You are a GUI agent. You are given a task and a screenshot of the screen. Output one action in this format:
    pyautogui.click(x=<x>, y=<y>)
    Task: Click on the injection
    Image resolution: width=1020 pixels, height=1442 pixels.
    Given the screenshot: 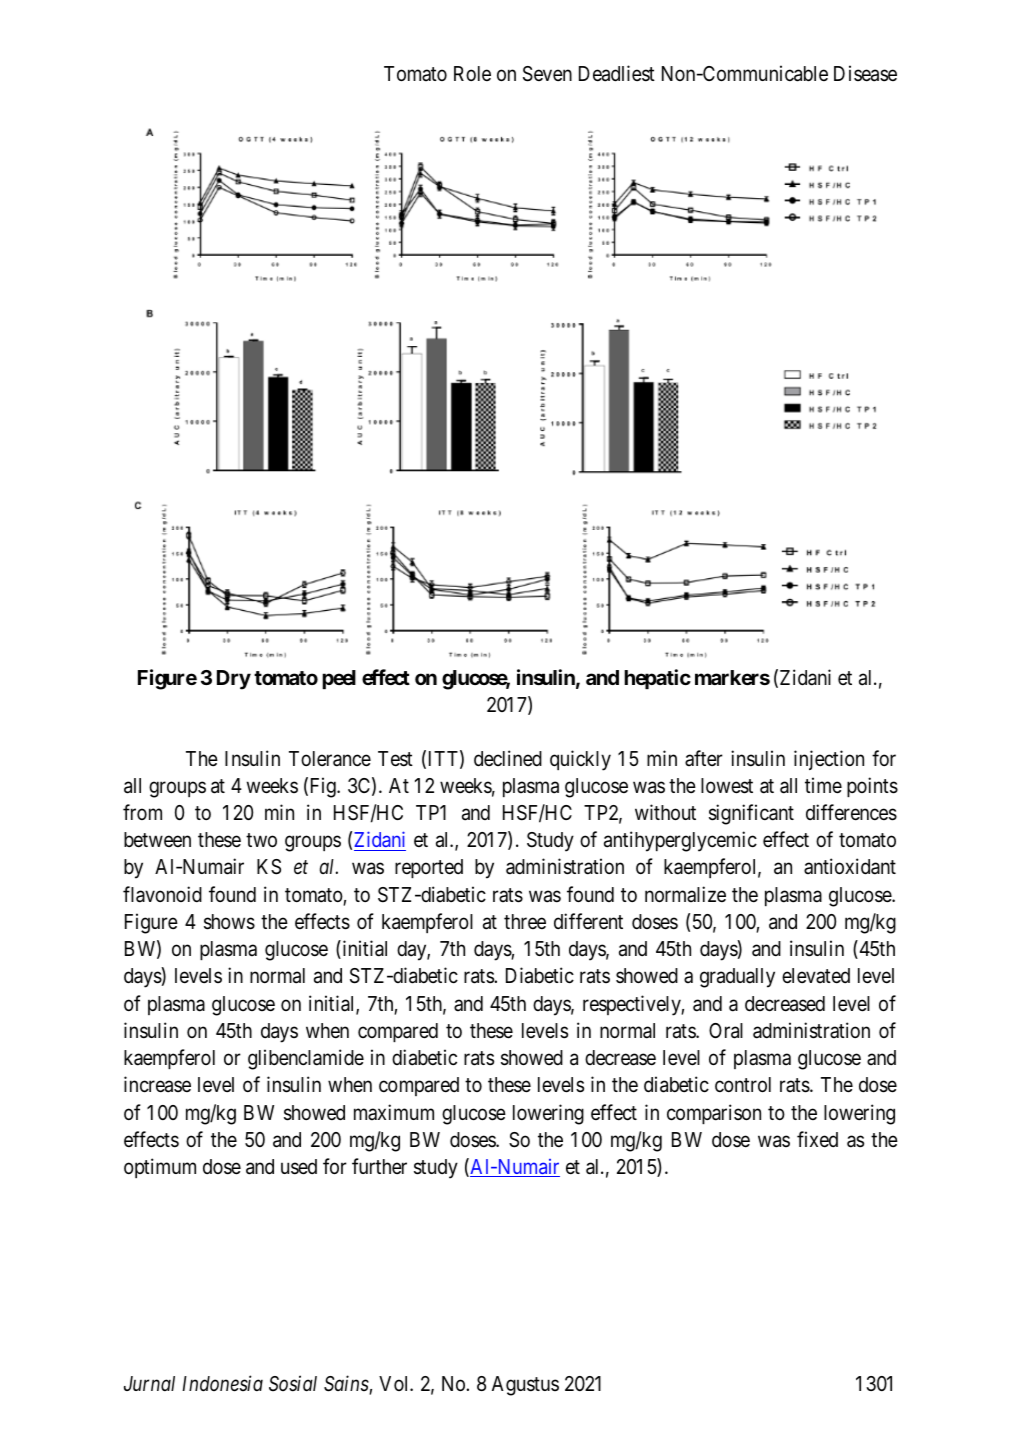 What is the action you would take?
    pyautogui.click(x=829, y=760)
